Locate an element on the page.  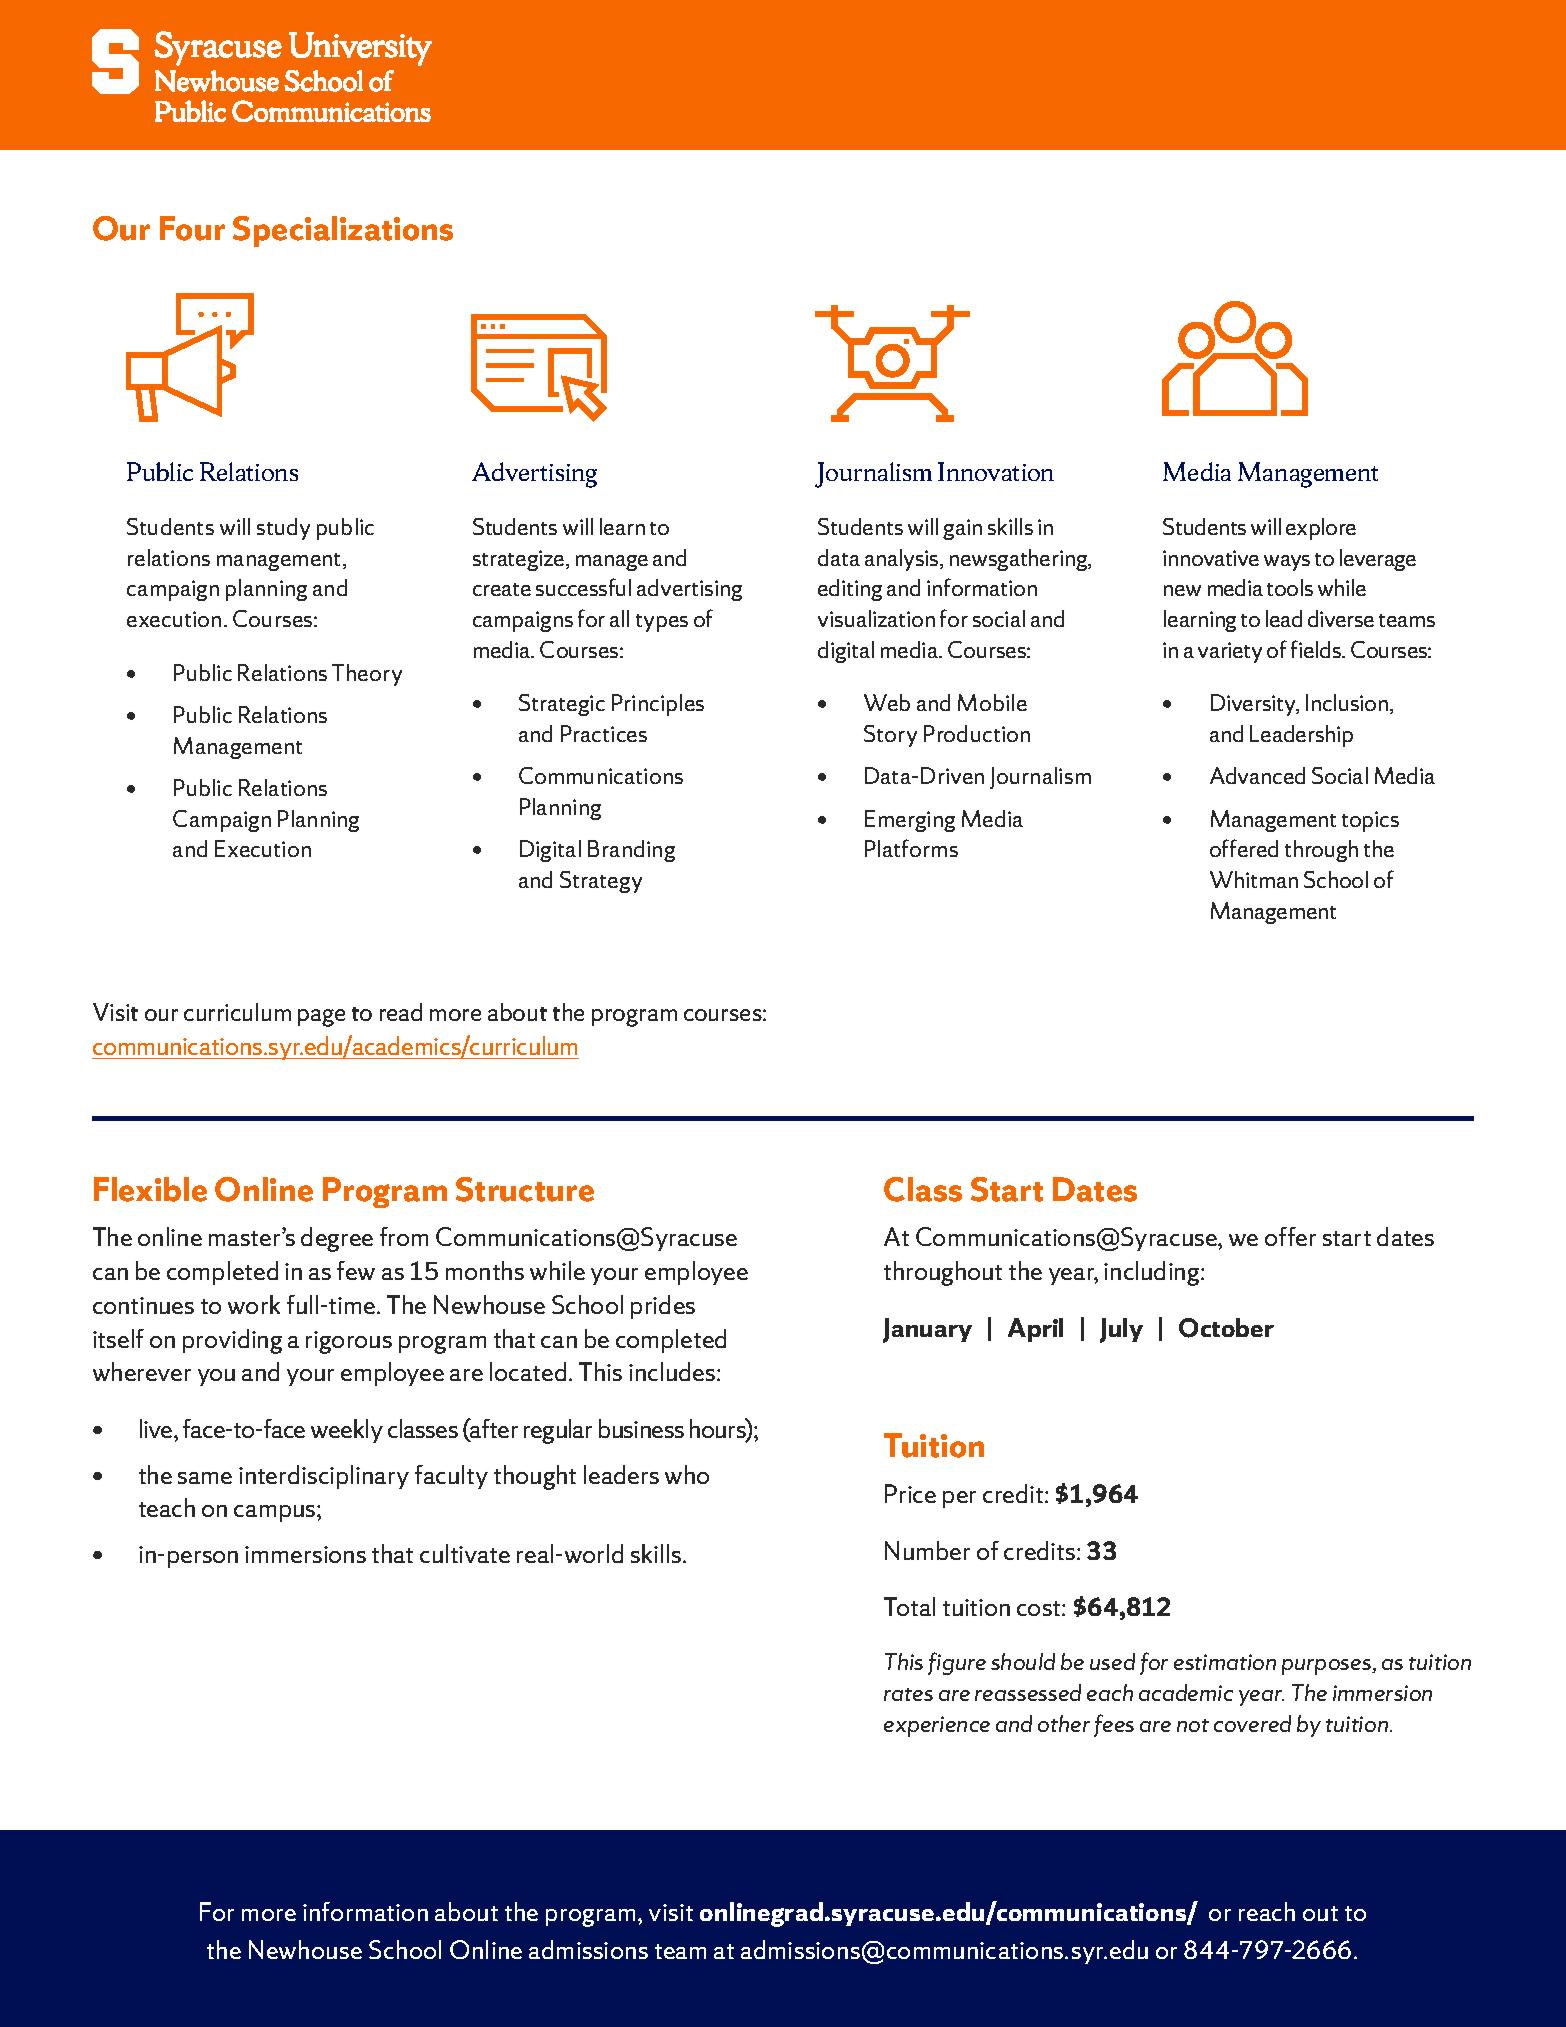
Theory is located at coordinates (367, 675).
